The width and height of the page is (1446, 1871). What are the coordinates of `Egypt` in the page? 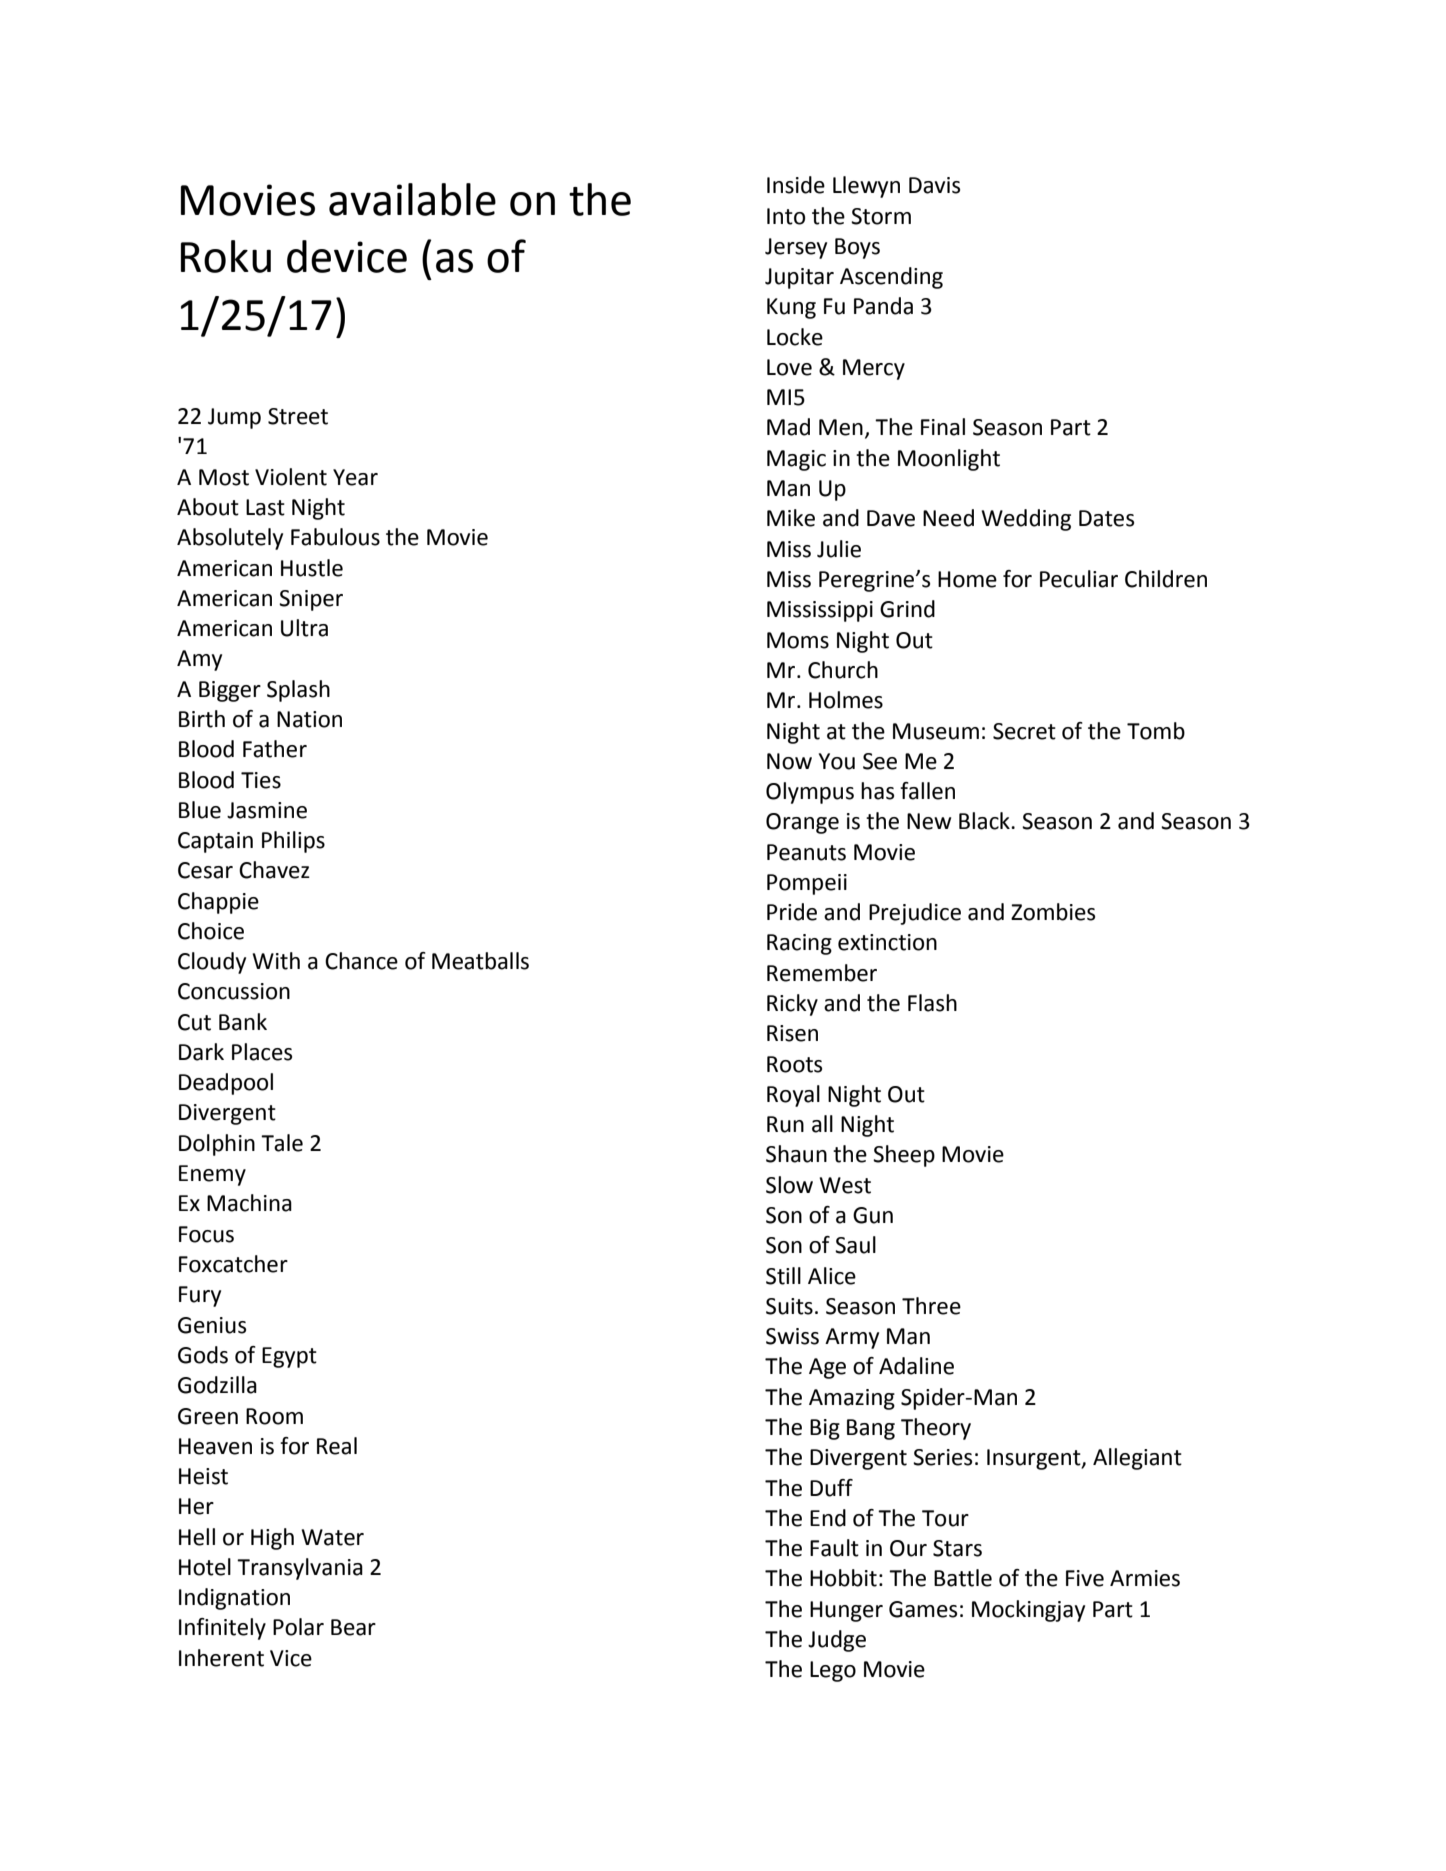 It's located at (289, 1357).
